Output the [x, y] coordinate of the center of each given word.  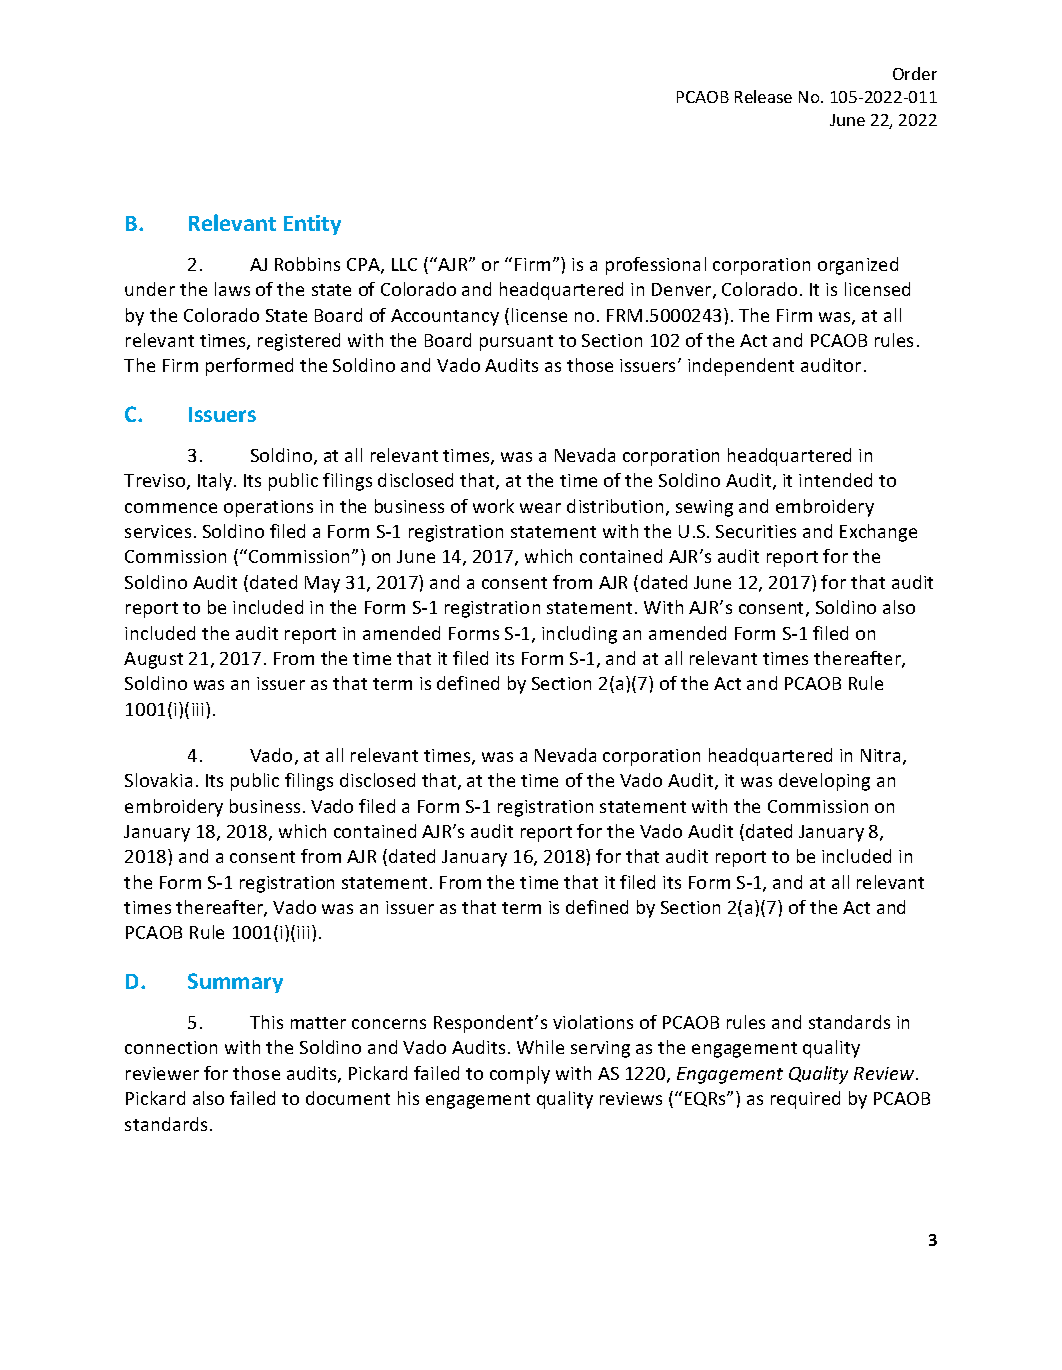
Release [763, 96]
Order [915, 73]
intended [835, 480]
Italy [216, 482]
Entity [312, 225]
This [266, 1022]
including [579, 635]
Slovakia [158, 780]
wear [540, 508]
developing [824, 782]
